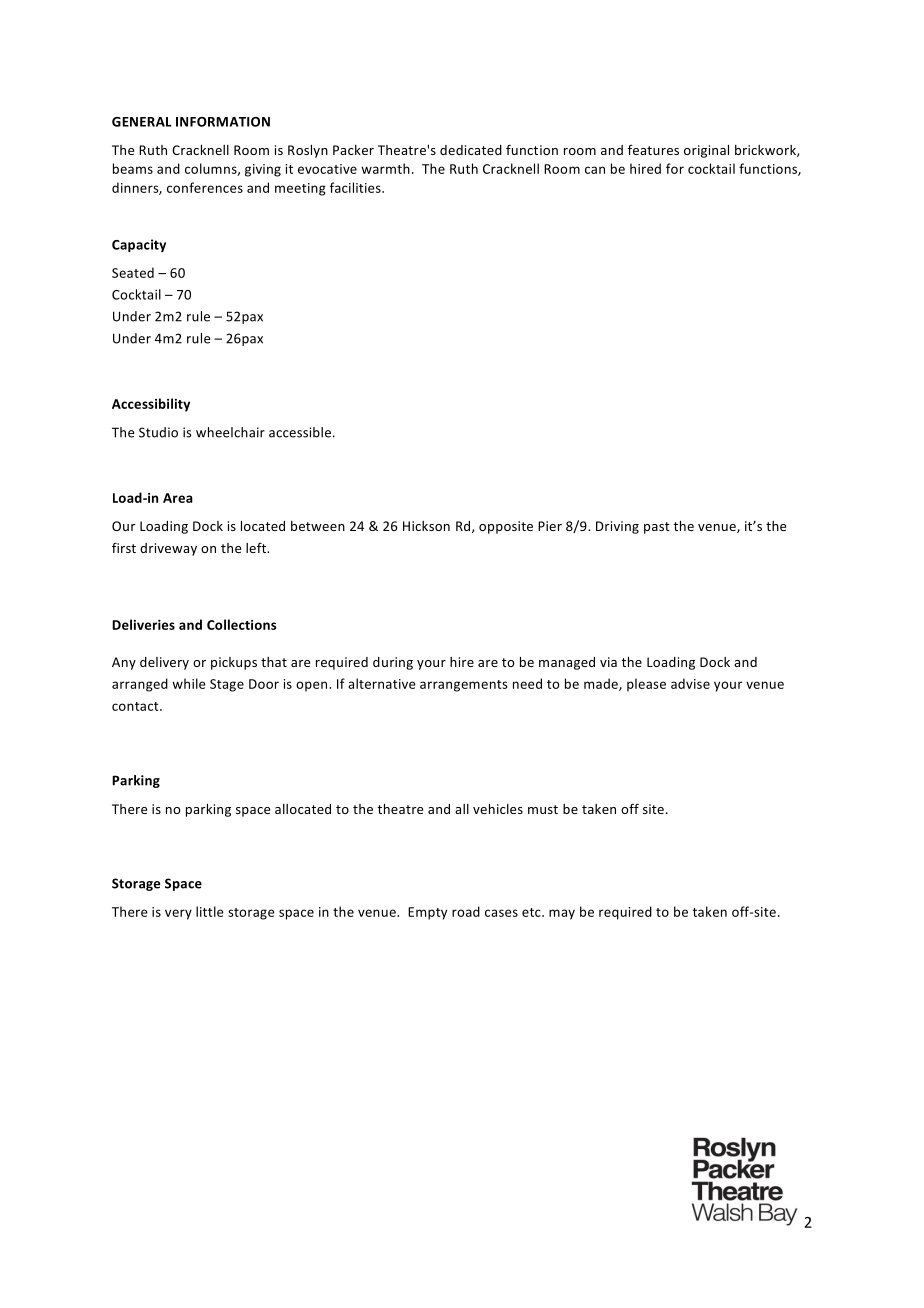 The width and height of the document is (924, 1308). What do you see at coordinates (562, 914) in the document?
I see `may` at bounding box center [562, 914].
